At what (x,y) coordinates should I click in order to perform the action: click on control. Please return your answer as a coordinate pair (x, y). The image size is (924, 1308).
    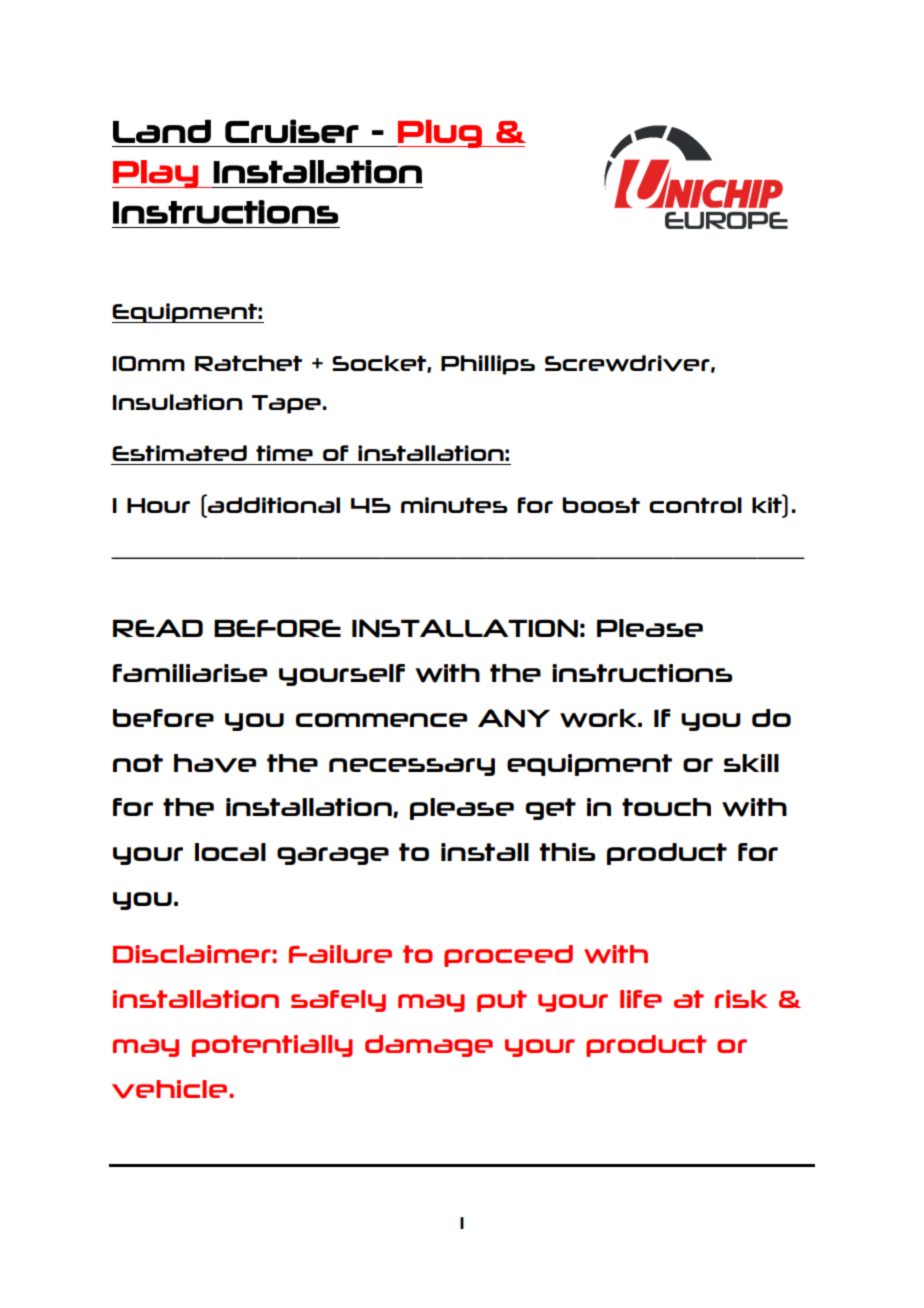
    Looking at the image, I should click on (695, 505).
